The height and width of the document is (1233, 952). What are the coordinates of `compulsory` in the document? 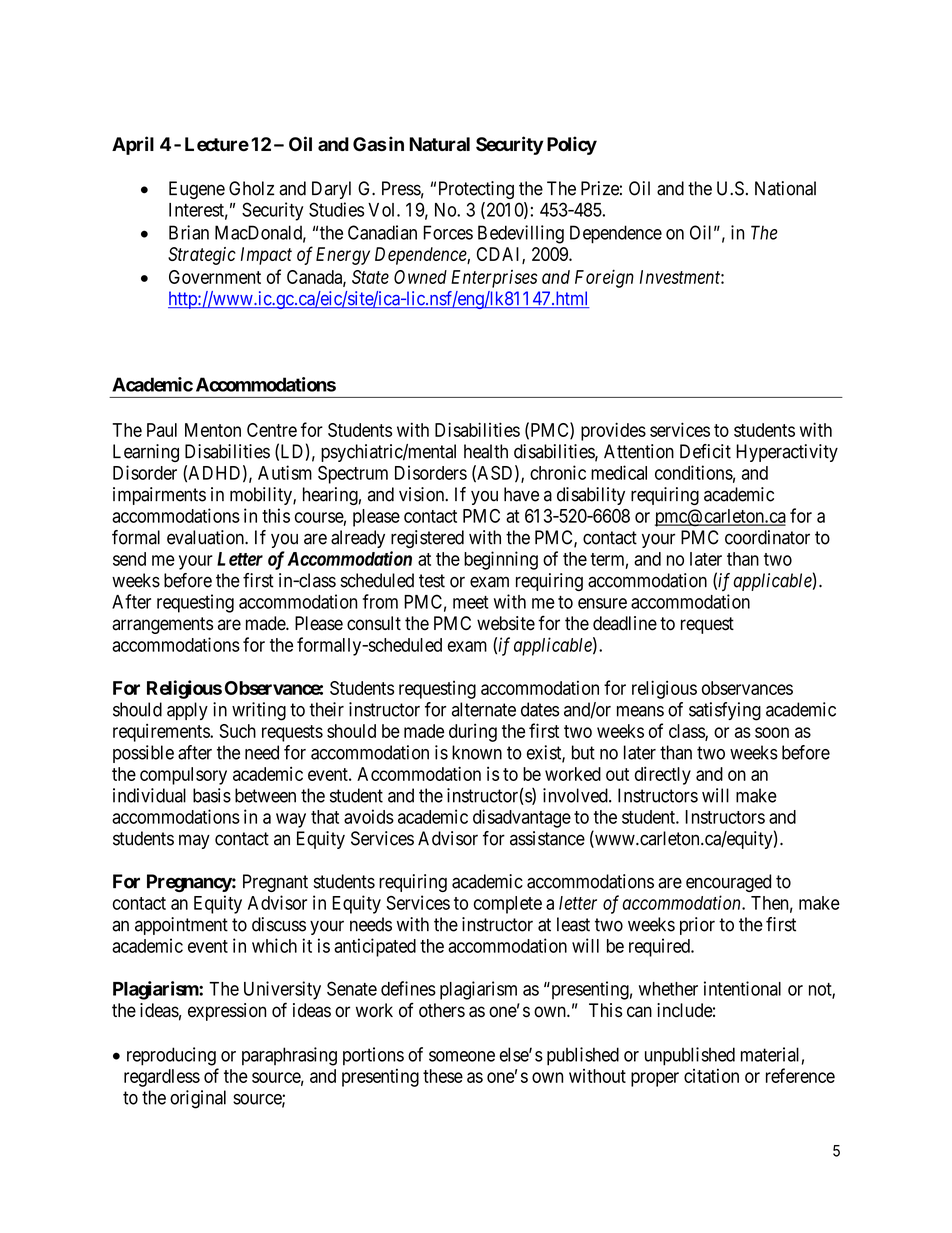 It's located at (183, 776).
